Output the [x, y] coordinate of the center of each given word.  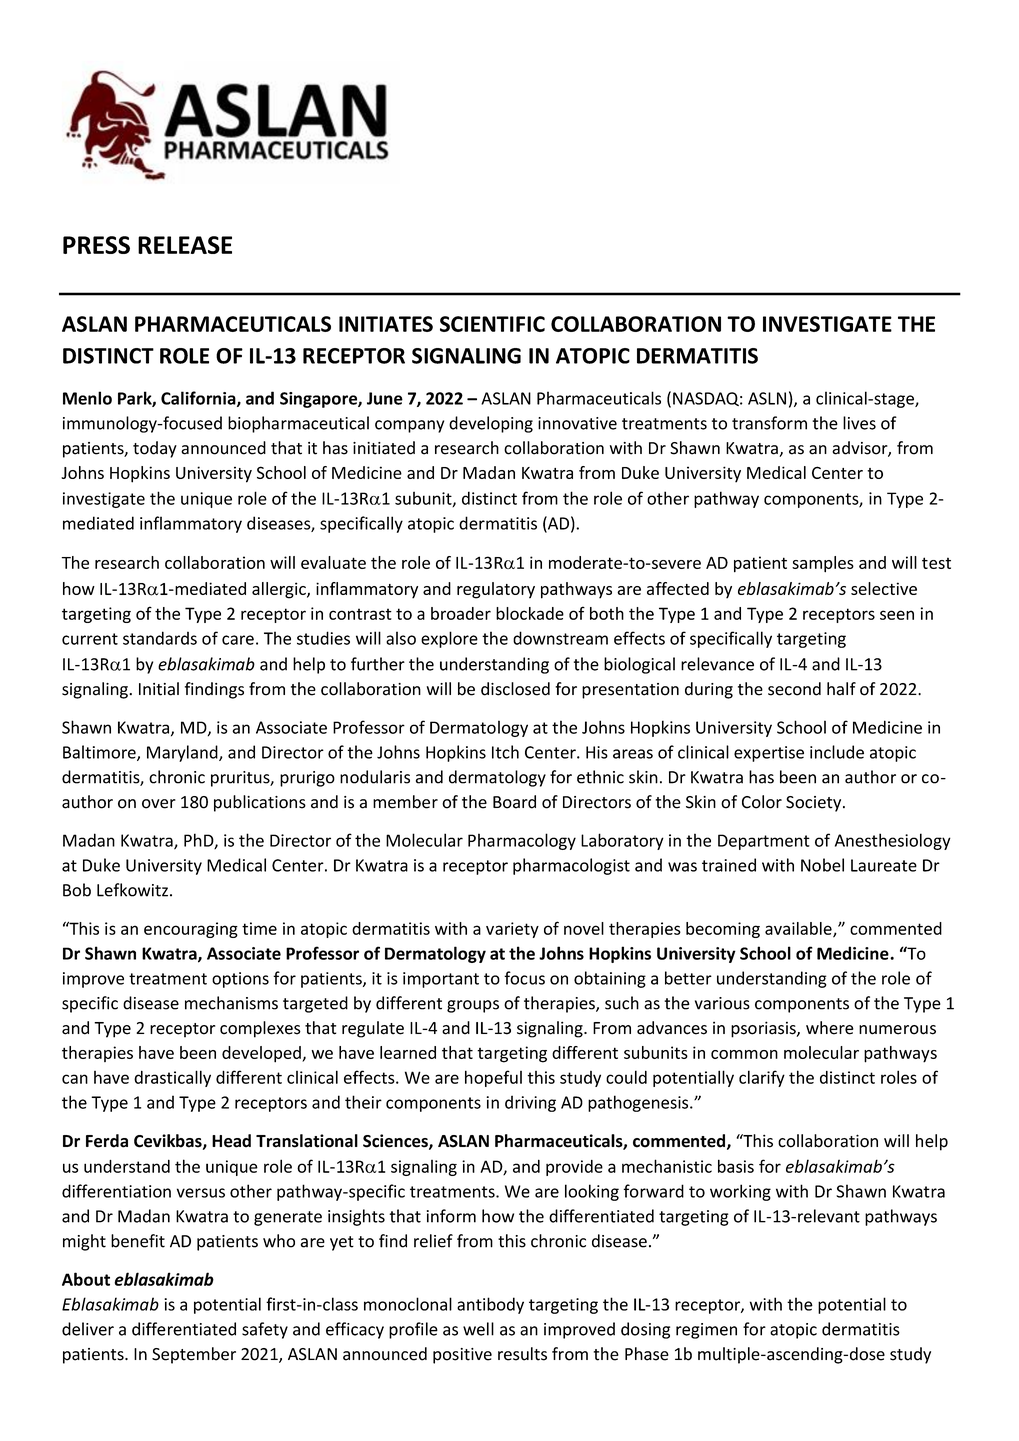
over [159, 804]
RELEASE [185, 245]
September [194, 1355]
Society [815, 804]
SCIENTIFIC [492, 324]
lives [859, 423]
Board [514, 802]
